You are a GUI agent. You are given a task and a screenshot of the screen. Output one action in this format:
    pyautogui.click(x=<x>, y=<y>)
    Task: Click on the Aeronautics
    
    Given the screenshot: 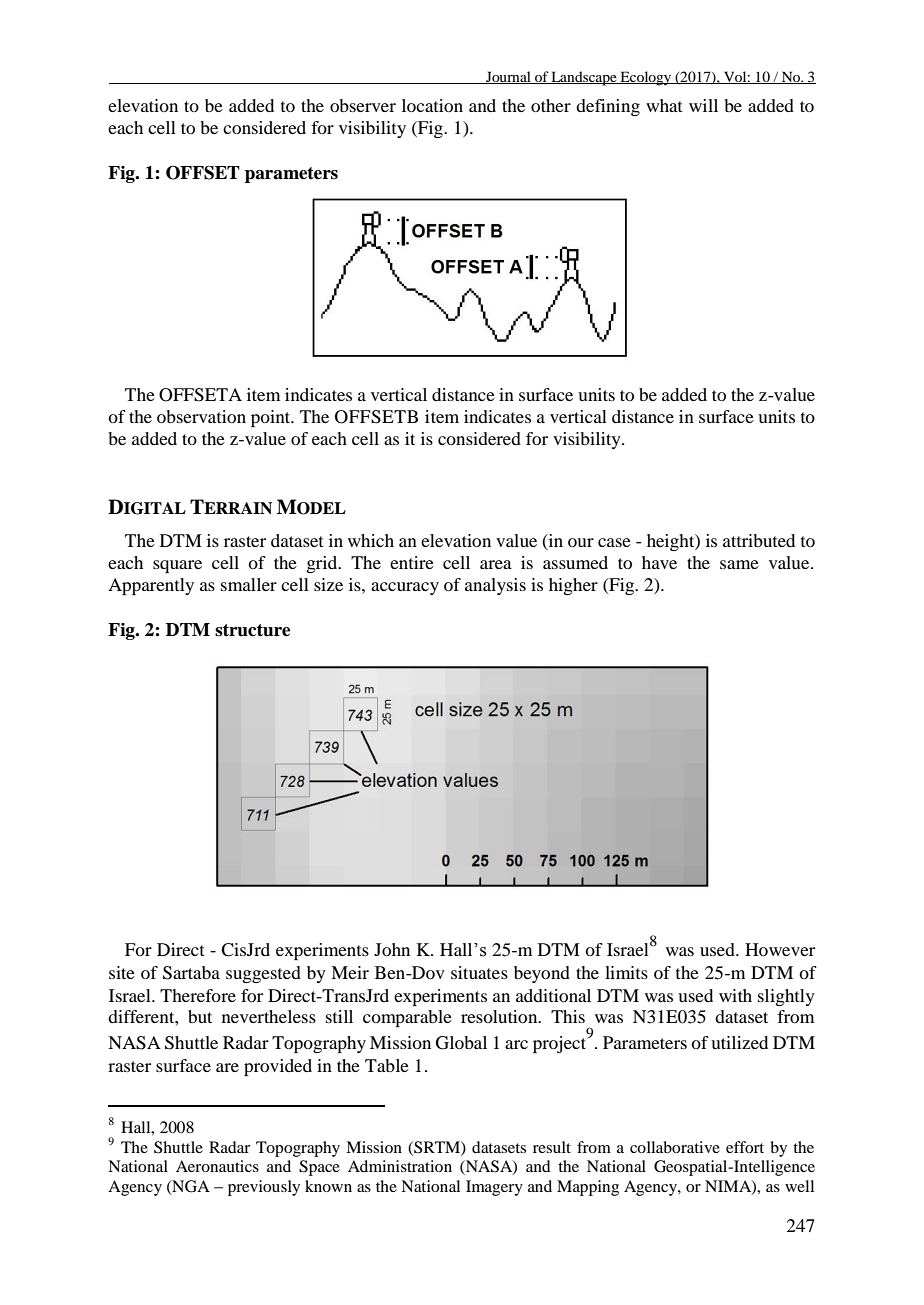 What is the action you would take?
    pyautogui.click(x=217, y=1166)
